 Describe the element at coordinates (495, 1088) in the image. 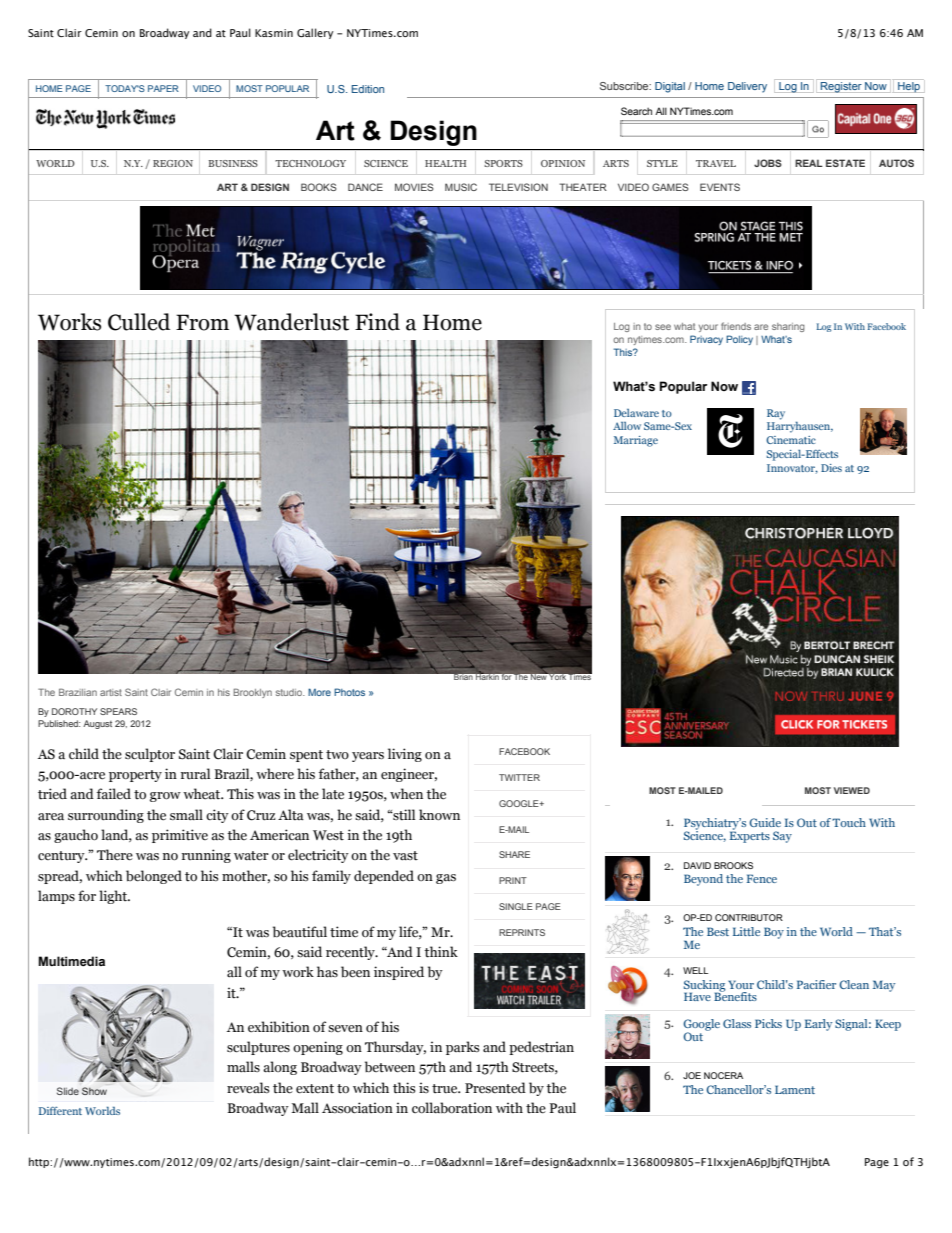

I see `Presented` at that location.
